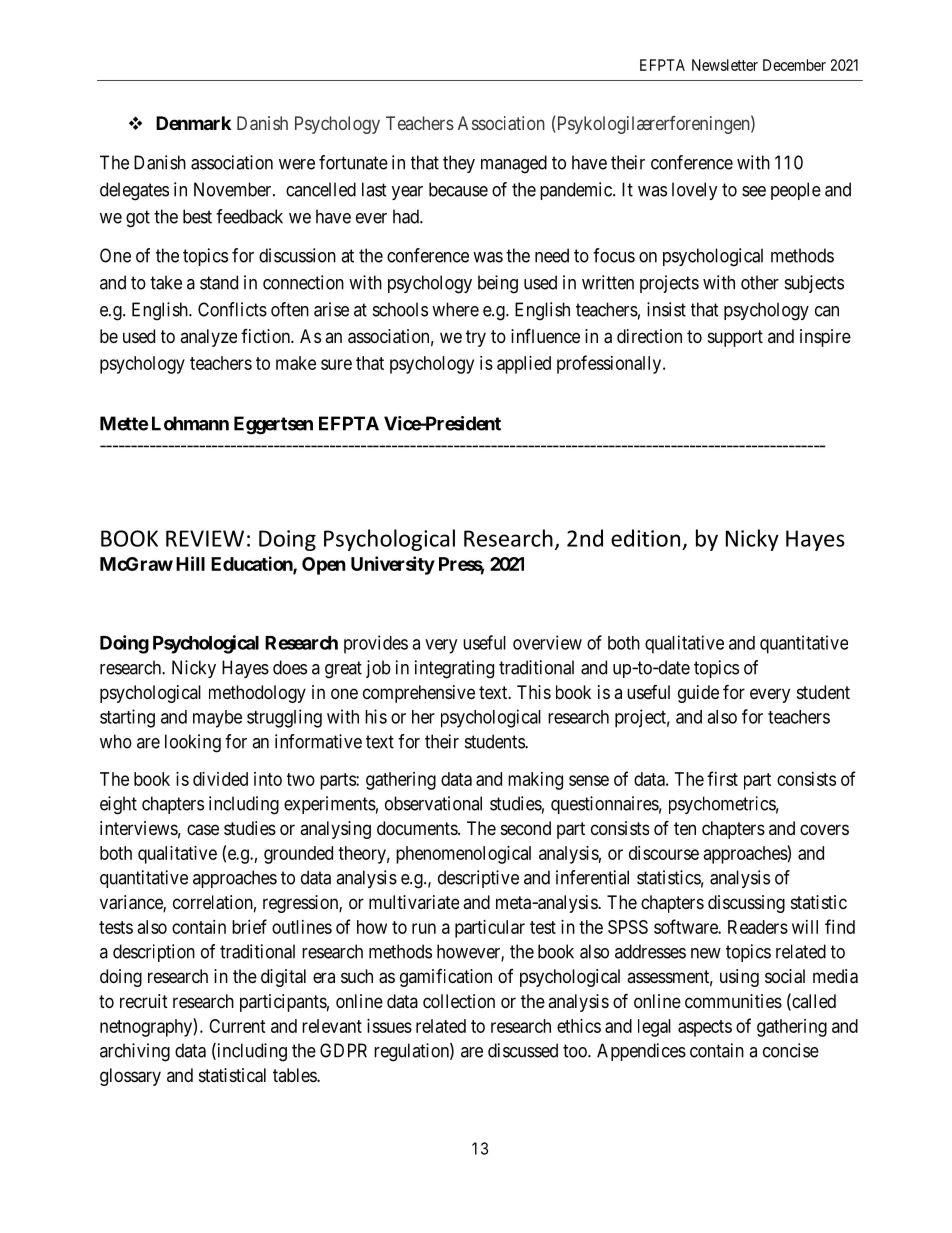  What do you see at coordinates (523, 1050) in the image?
I see `discussed` at bounding box center [523, 1050].
